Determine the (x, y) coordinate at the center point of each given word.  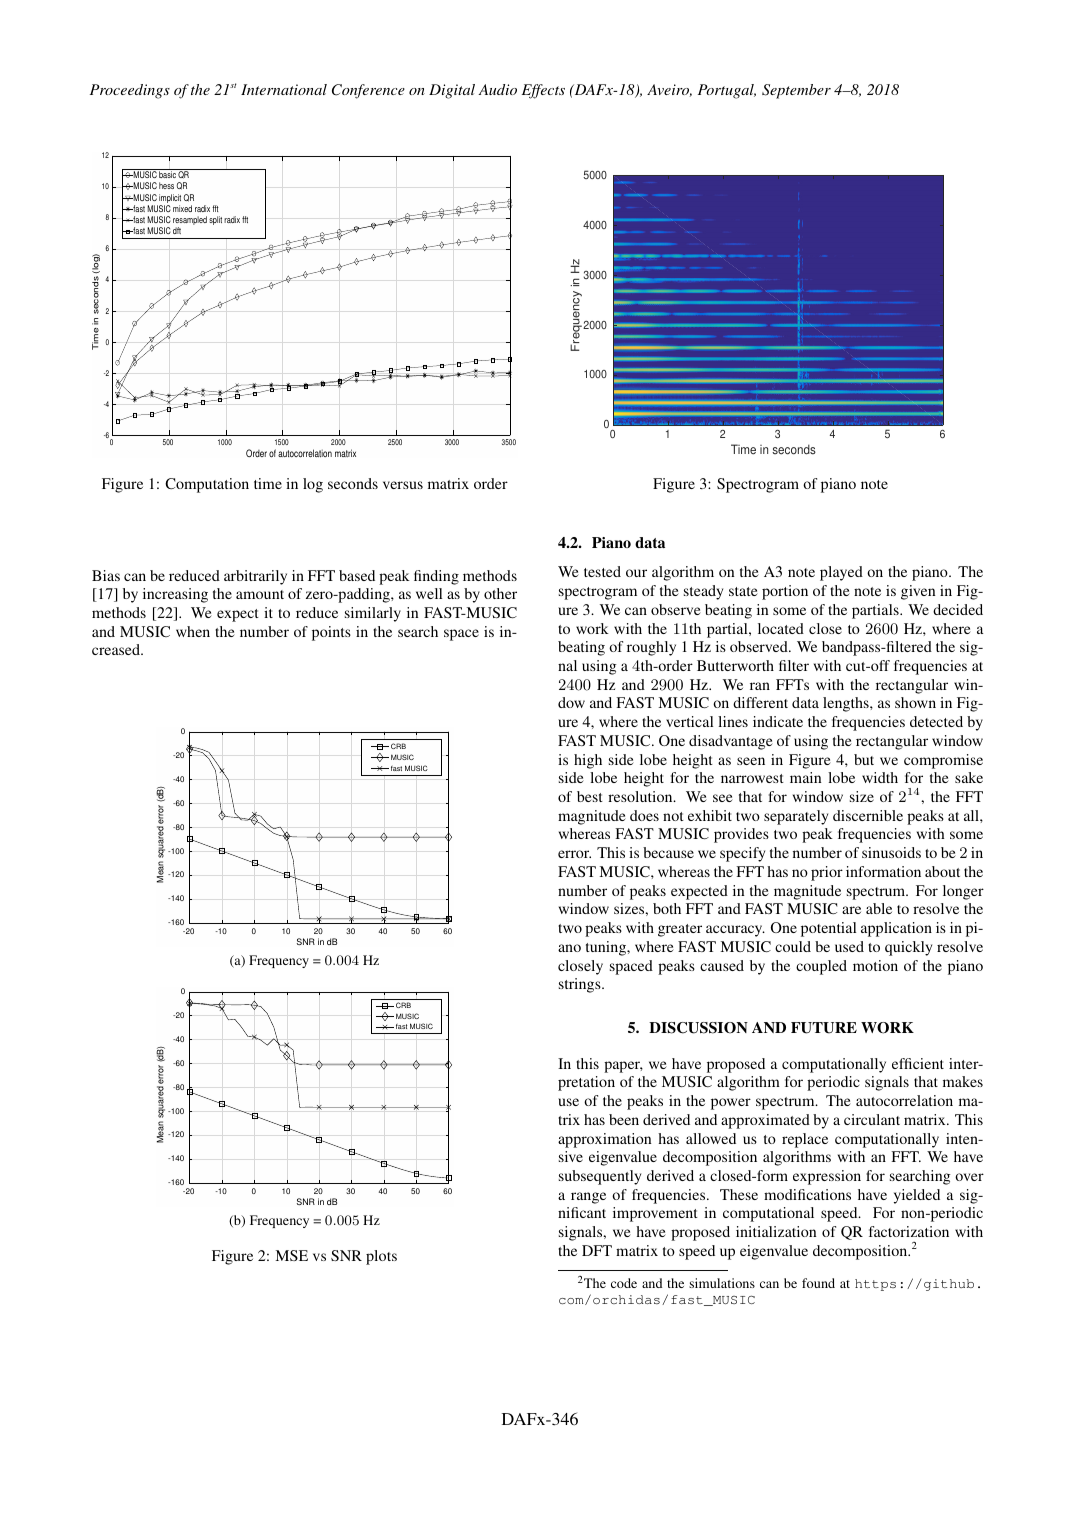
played (841, 573)
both (667, 908)
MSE (291, 1255)
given (918, 592)
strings (581, 985)
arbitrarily (255, 577)
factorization (909, 1231)
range (588, 1198)
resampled (190, 222)
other (500, 593)
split (215, 220)
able (879, 908)
